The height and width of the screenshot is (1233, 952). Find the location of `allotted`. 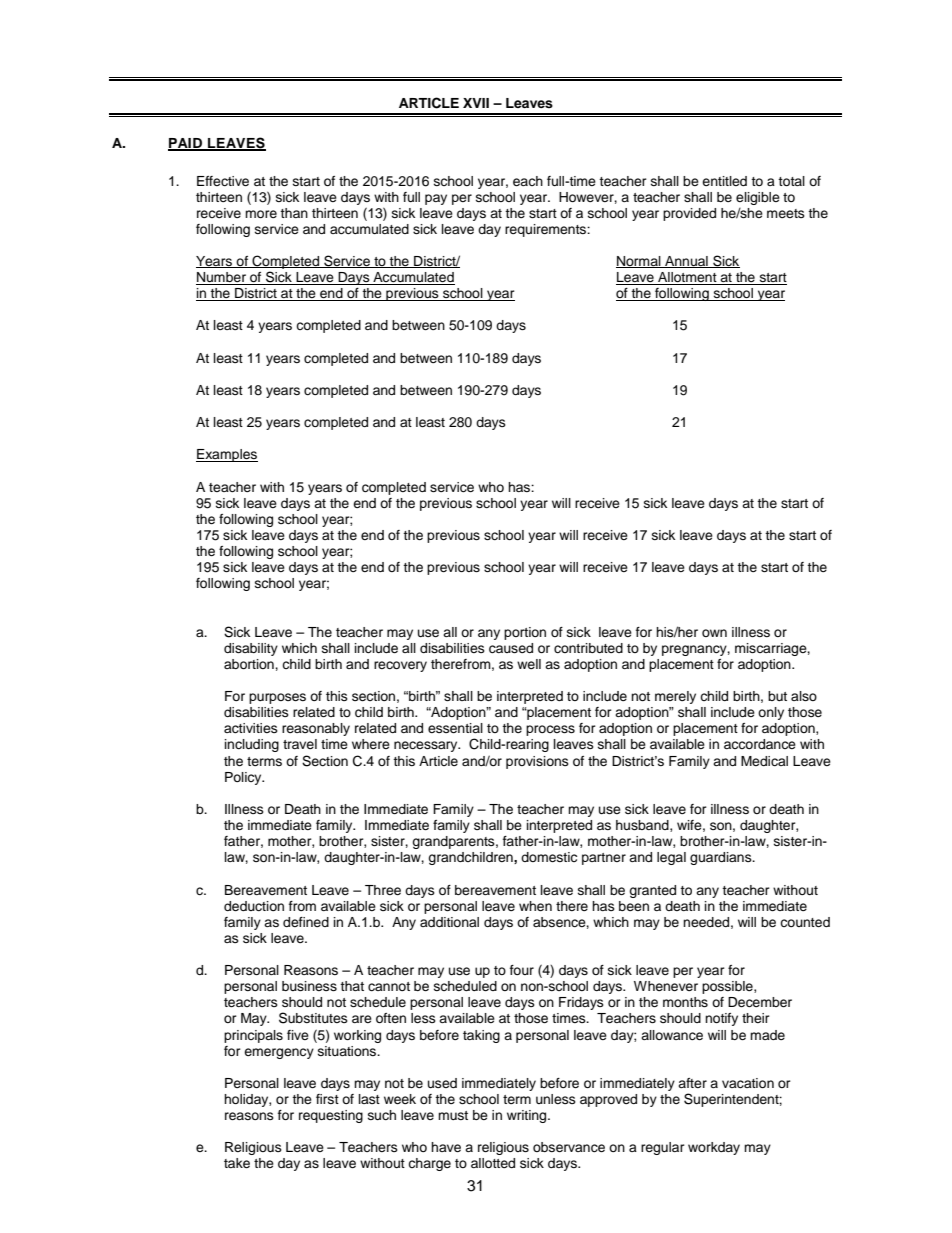

allotted is located at coordinates (493, 1163).
